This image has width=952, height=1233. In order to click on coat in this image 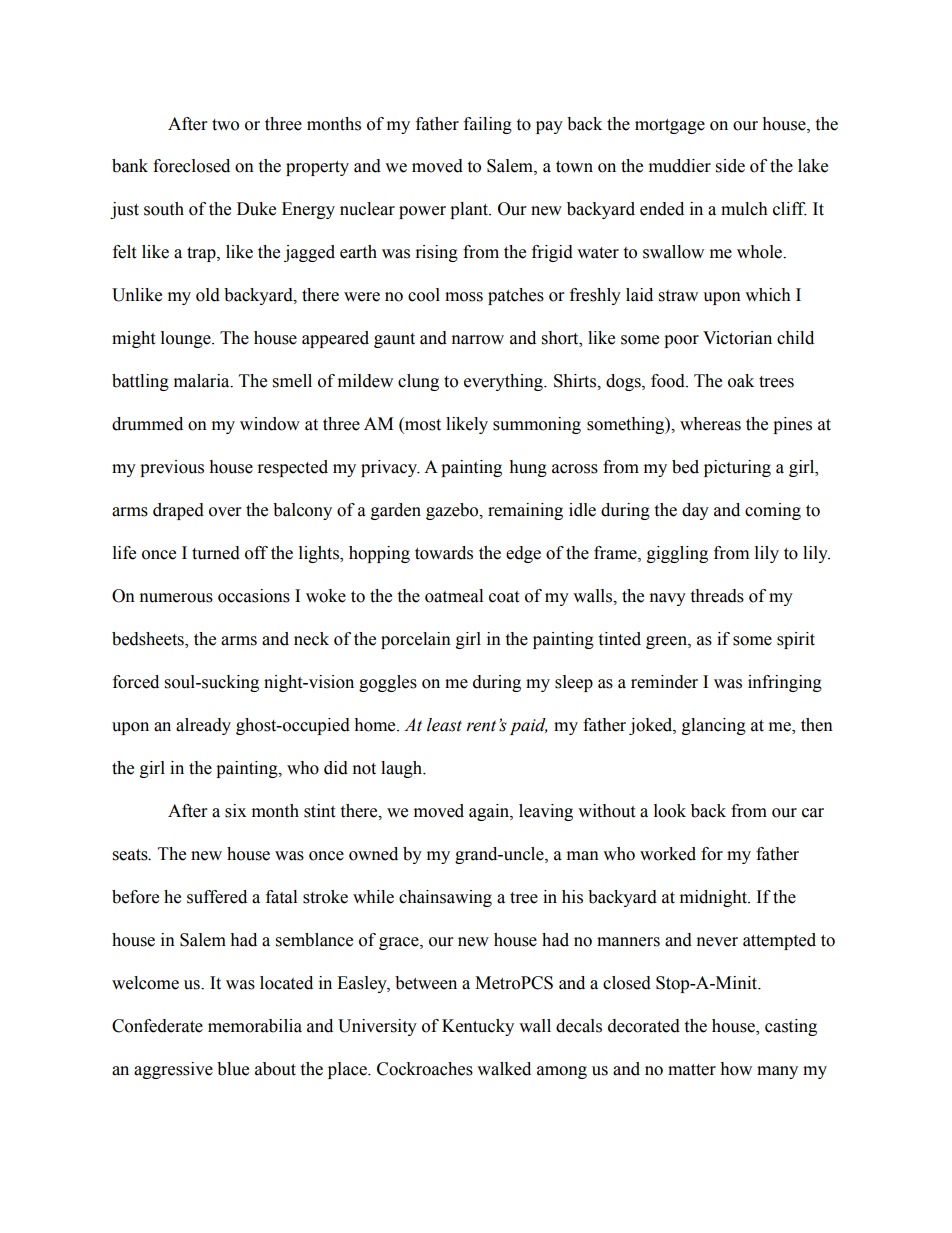, I will do `click(504, 597)`.
